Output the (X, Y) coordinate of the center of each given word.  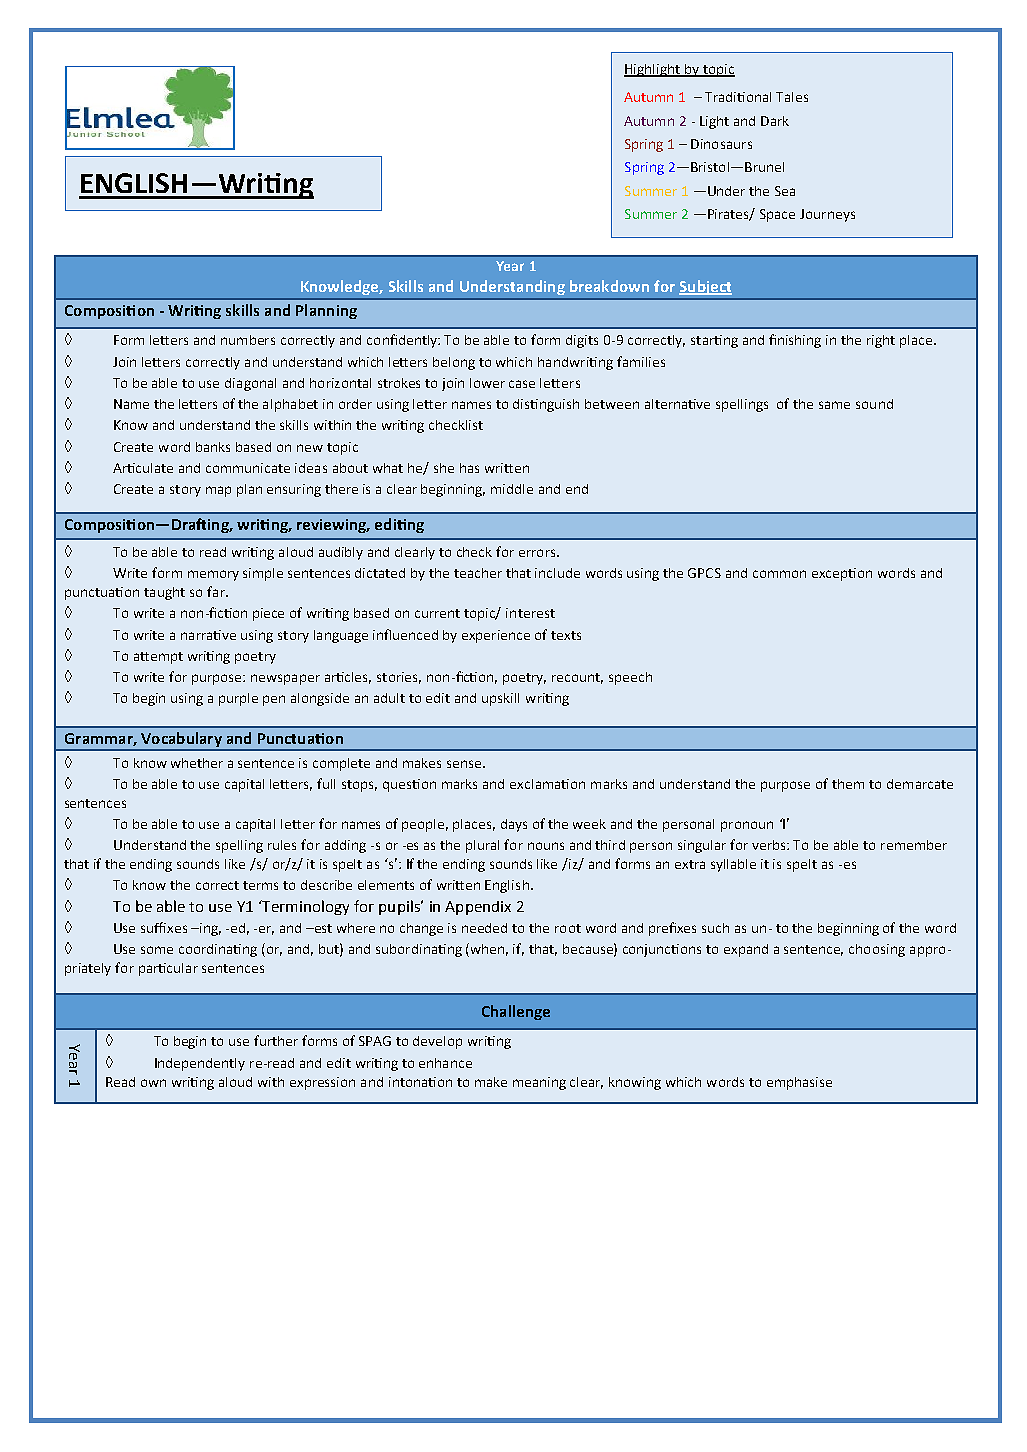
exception (842, 574)
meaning (539, 1083)
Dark (775, 121)
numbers (248, 340)
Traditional (738, 97)
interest (530, 613)
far (217, 591)
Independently (200, 1064)
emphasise (799, 1083)
